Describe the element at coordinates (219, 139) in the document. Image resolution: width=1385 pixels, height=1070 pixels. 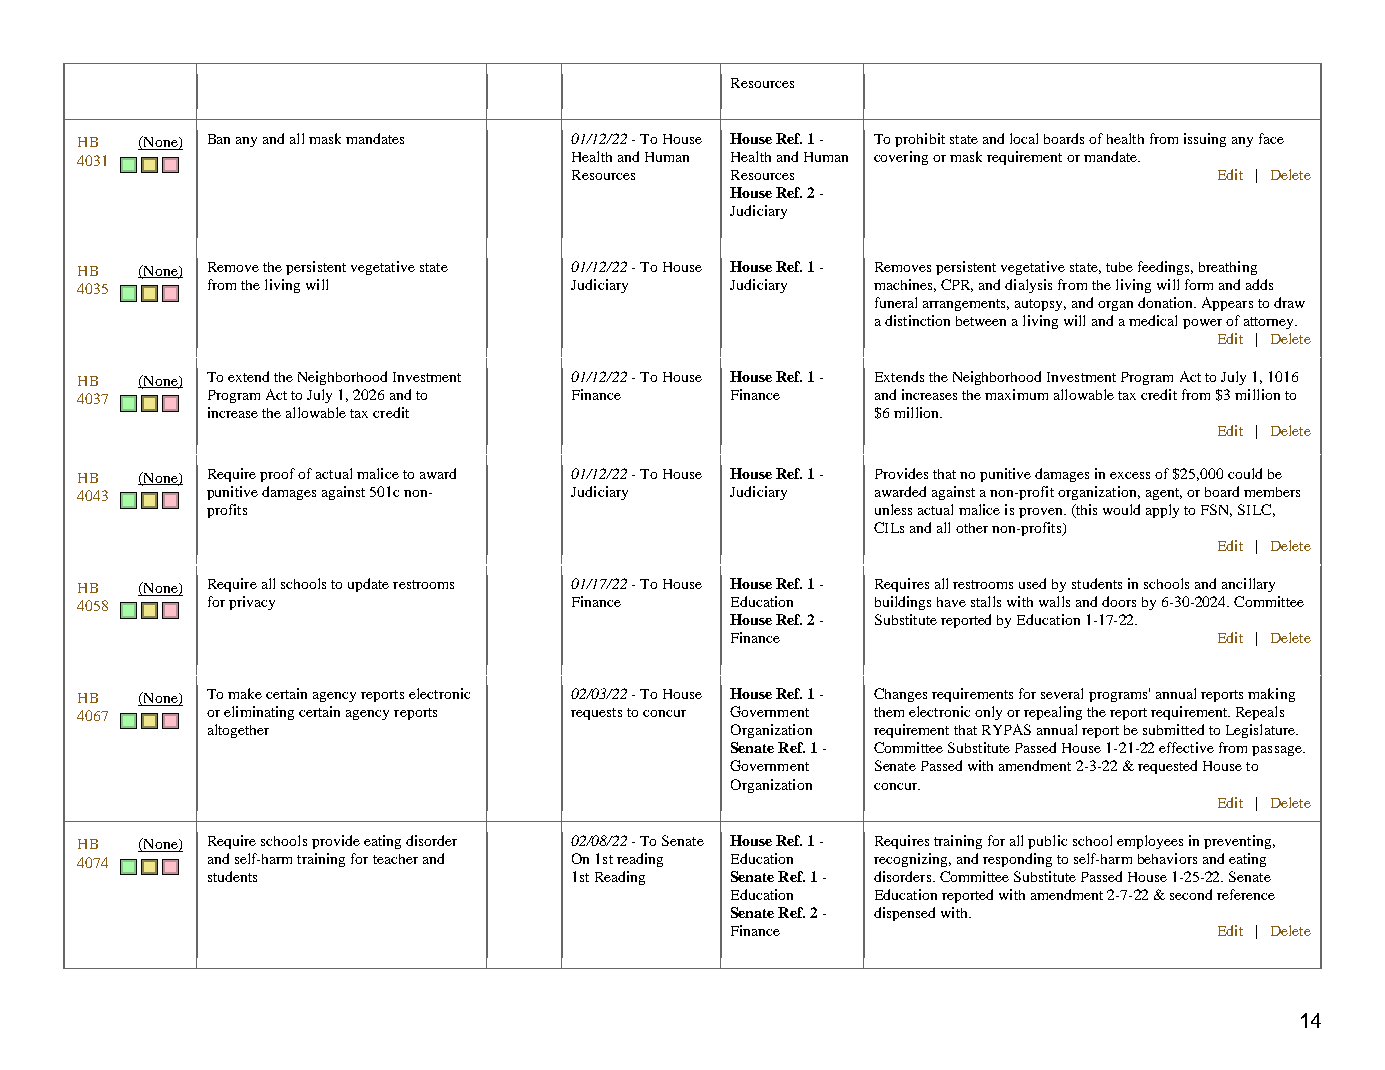
I see `Ban` at that location.
